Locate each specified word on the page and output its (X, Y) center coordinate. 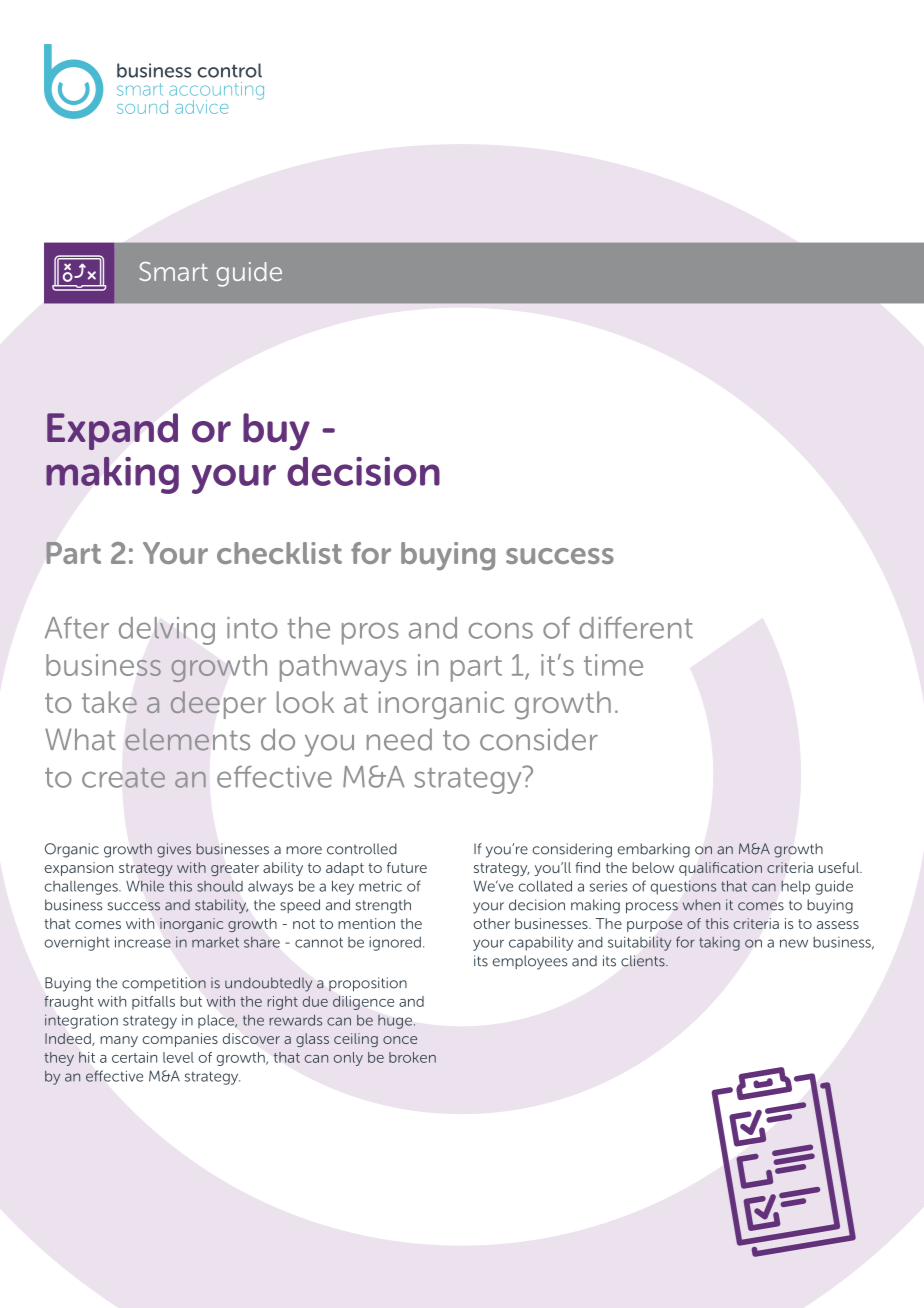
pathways (343, 668)
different (636, 627)
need (399, 739)
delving (167, 631)
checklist (279, 553)
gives (174, 850)
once (400, 1040)
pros (370, 633)
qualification (720, 869)
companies (180, 1040)
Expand (112, 431)
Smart (173, 271)
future (407, 867)
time (613, 665)
